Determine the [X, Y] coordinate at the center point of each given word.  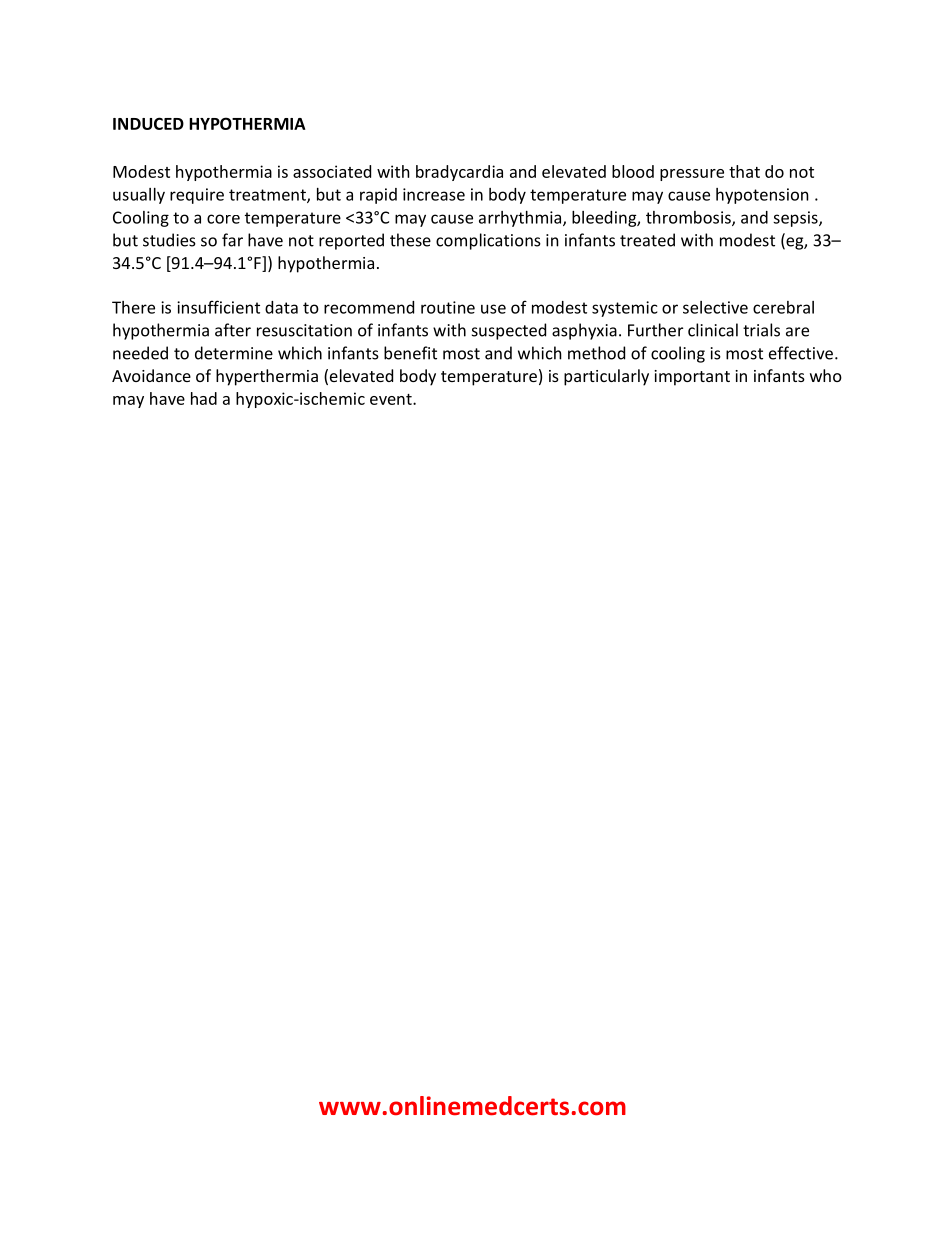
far [232, 240]
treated [647, 240]
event [392, 399]
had [204, 398]
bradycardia [459, 173]
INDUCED [148, 123]
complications [488, 241]
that [744, 171]
